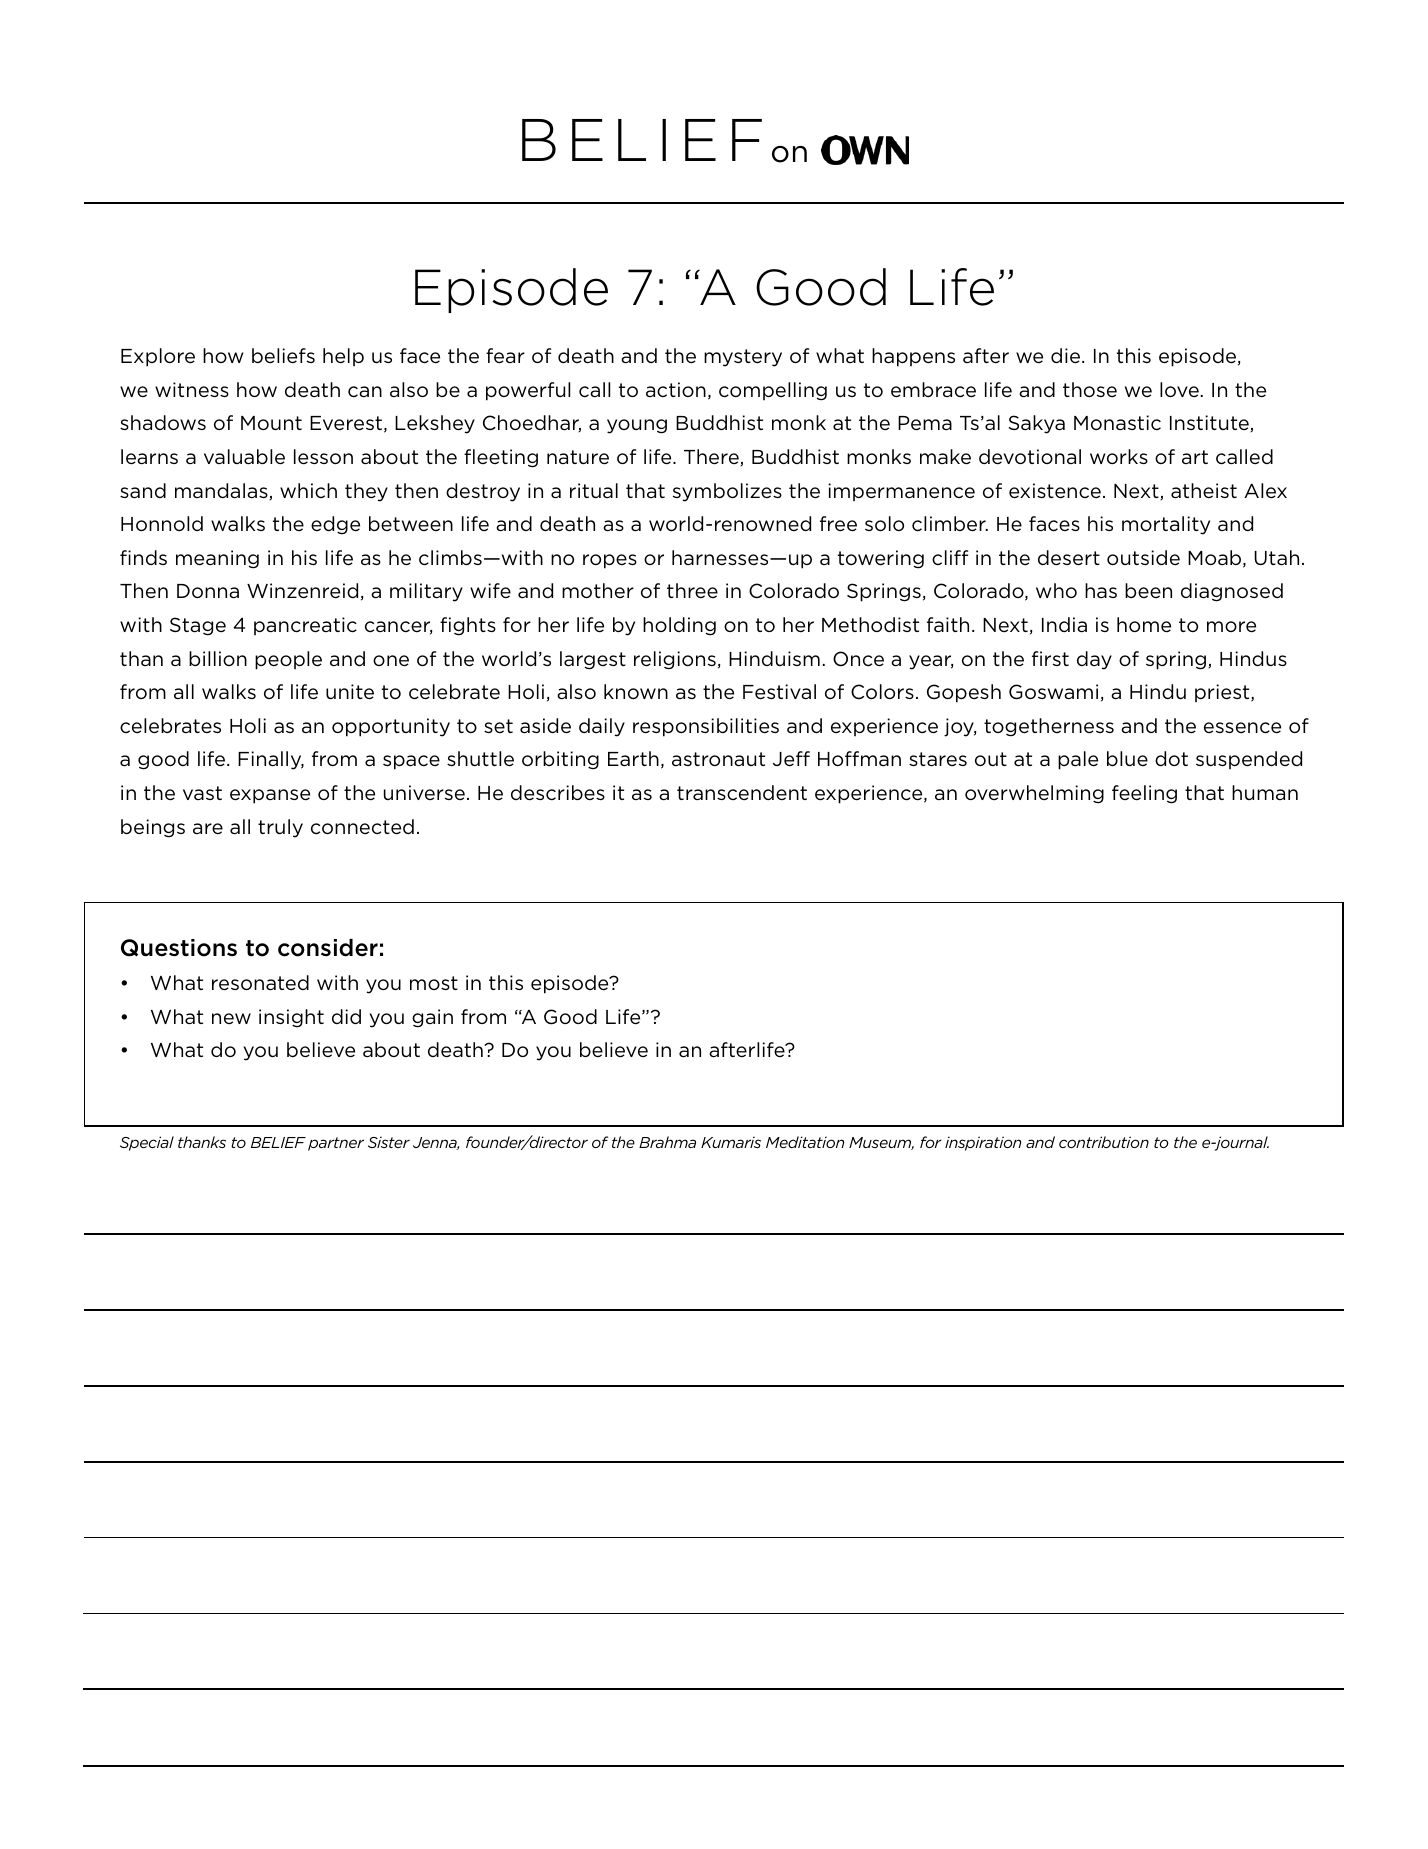 The width and height of the screenshot is (1428, 1849). Describe the element at coordinates (1104, 1142) in the screenshot. I see `contribution` at that location.
